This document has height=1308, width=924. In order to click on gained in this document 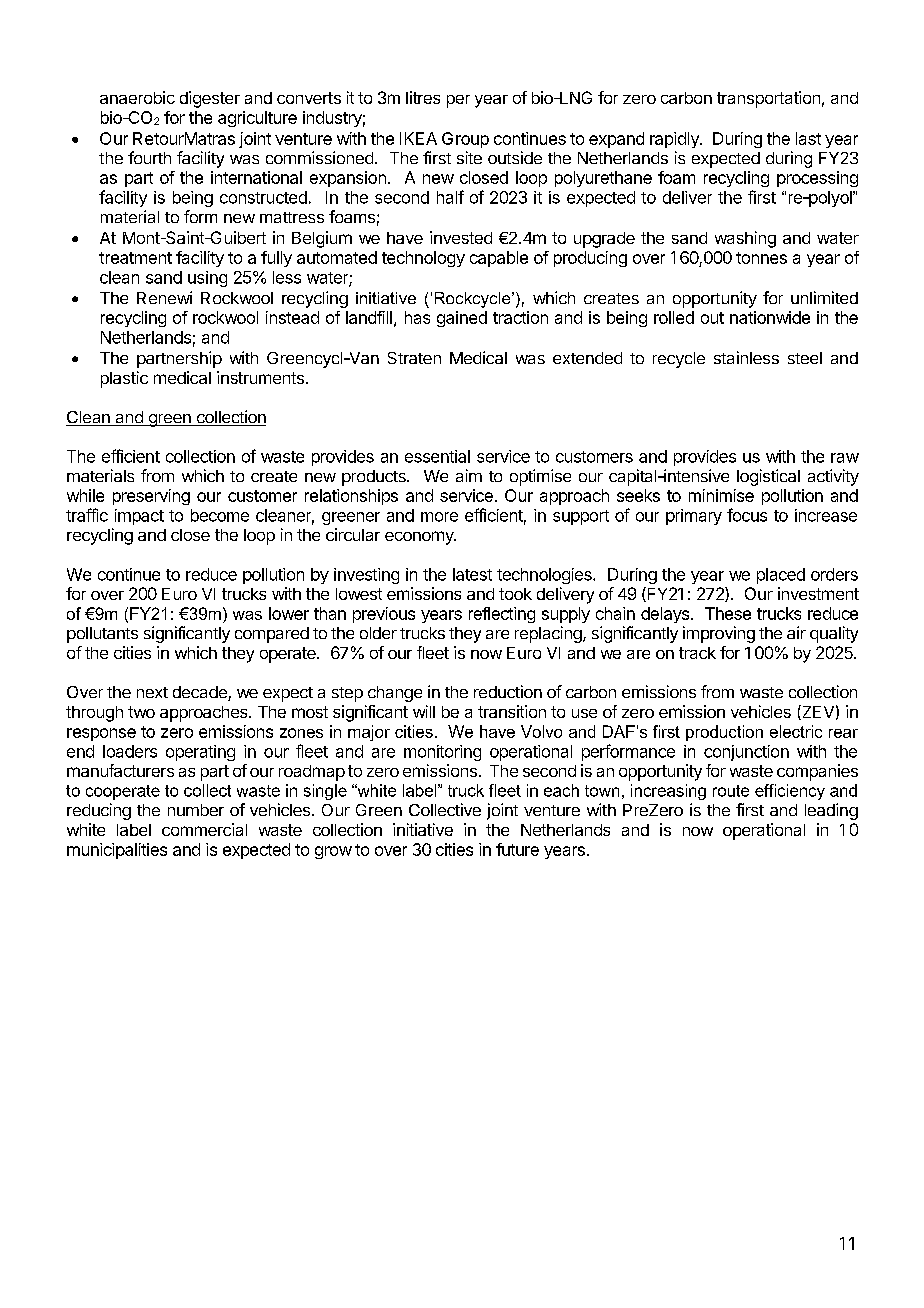, I will do `click(462, 319)`.
